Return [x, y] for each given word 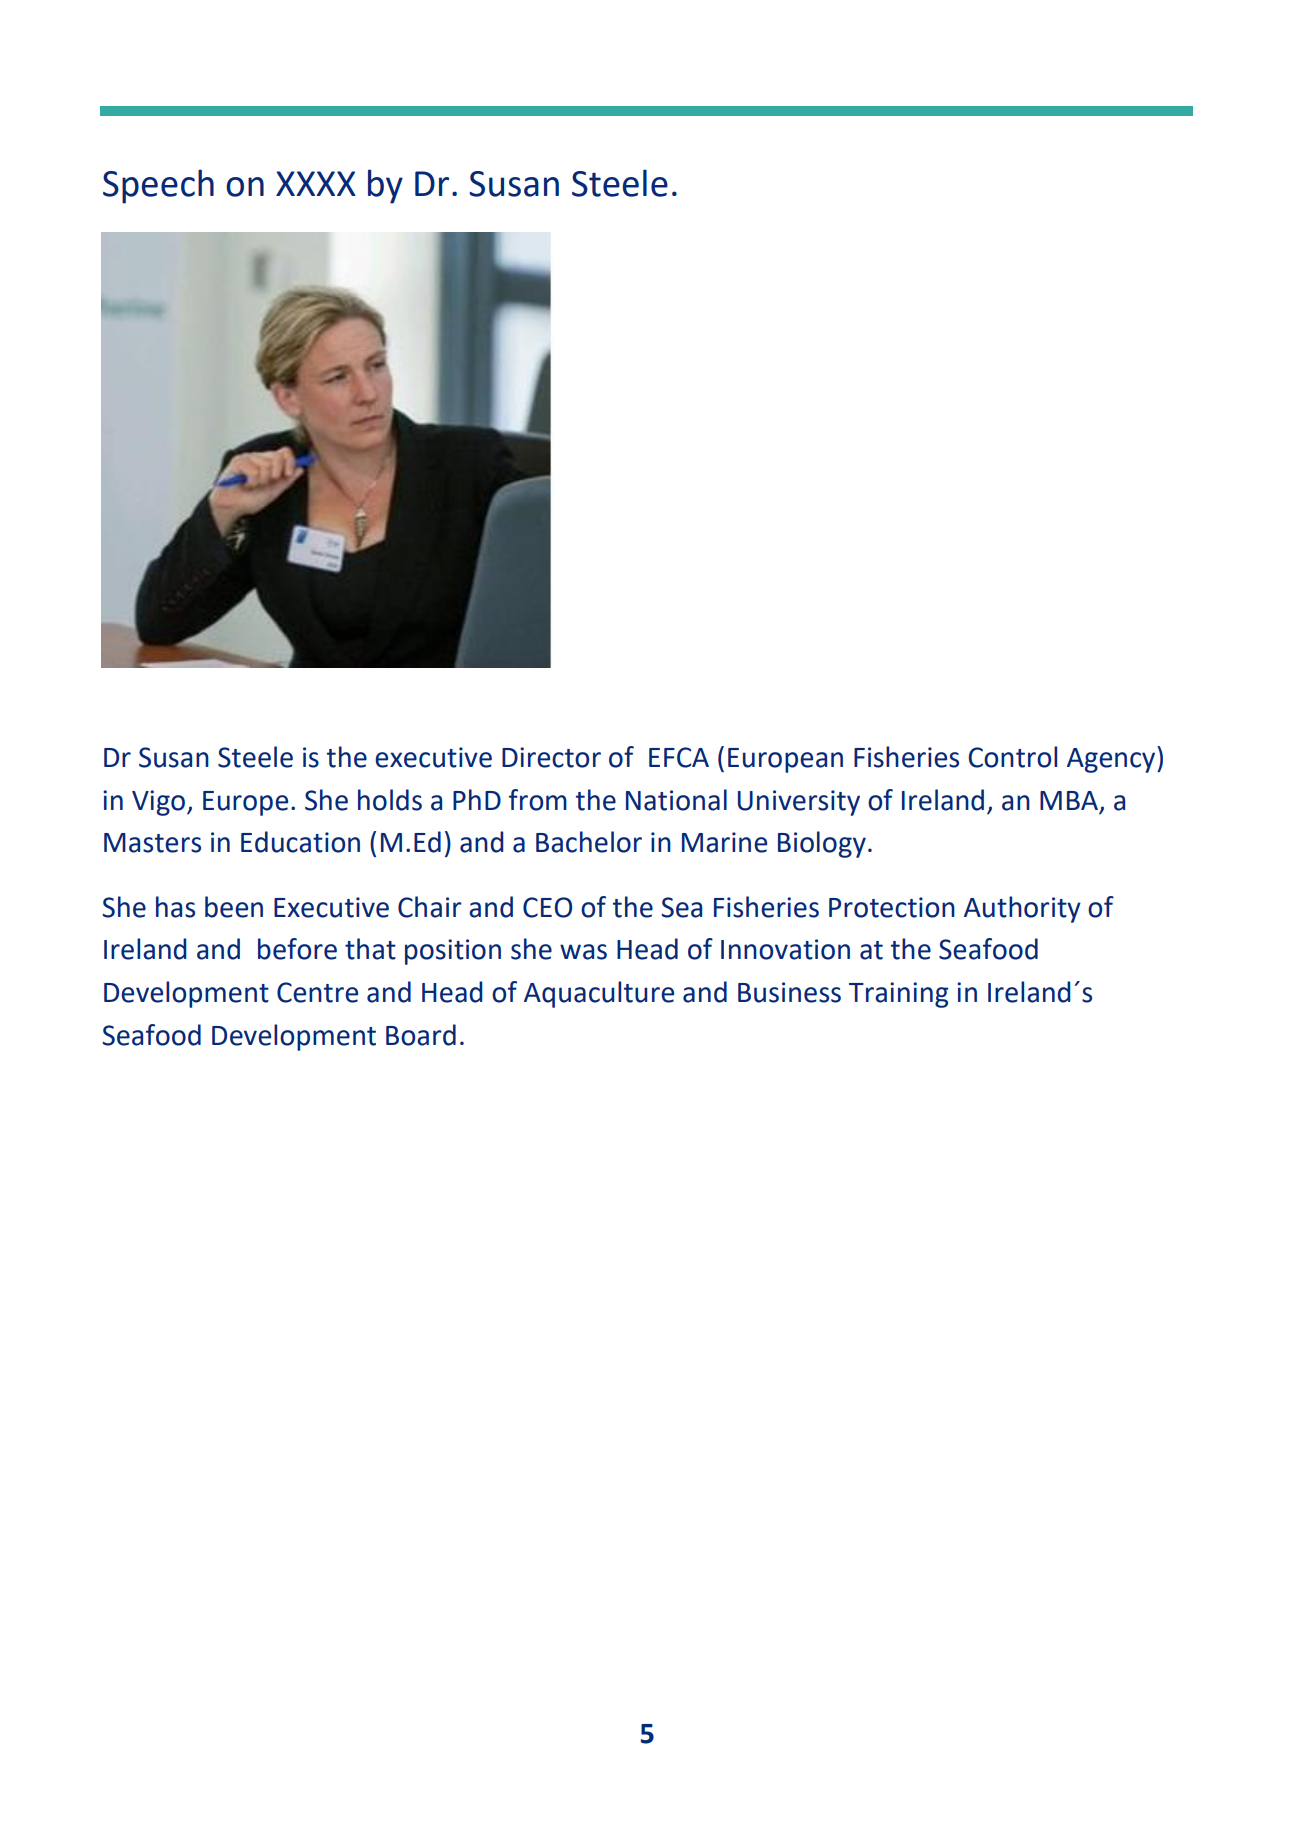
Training [899, 995]
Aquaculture [599, 994]
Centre [317, 992]
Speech [158, 186]
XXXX [316, 183]
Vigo [160, 803]
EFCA [679, 757]
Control [1013, 757]
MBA [1069, 800]
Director [551, 757]
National [676, 800]
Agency [1112, 759]
